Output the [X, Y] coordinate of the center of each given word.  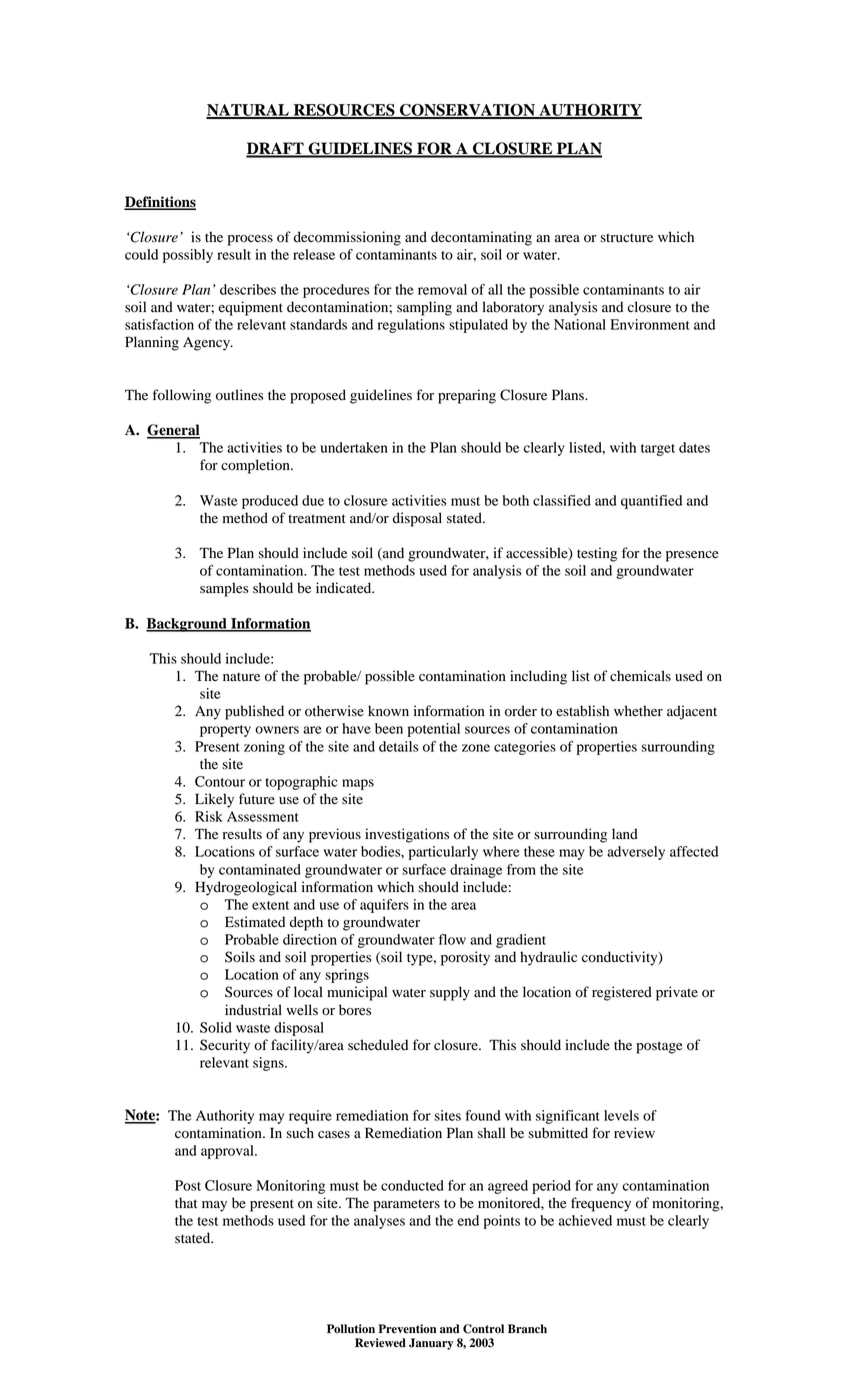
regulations [411, 326]
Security [225, 1046]
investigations [407, 835]
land [625, 834]
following [182, 396]
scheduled [378, 1045]
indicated [345, 588]
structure [626, 238]
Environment [650, 324]
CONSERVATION [467, 111]
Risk [209, 816]
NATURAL [248, 111]
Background [187, 625]
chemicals [640, 675]
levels [621, 1115]
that [186, 1202]
